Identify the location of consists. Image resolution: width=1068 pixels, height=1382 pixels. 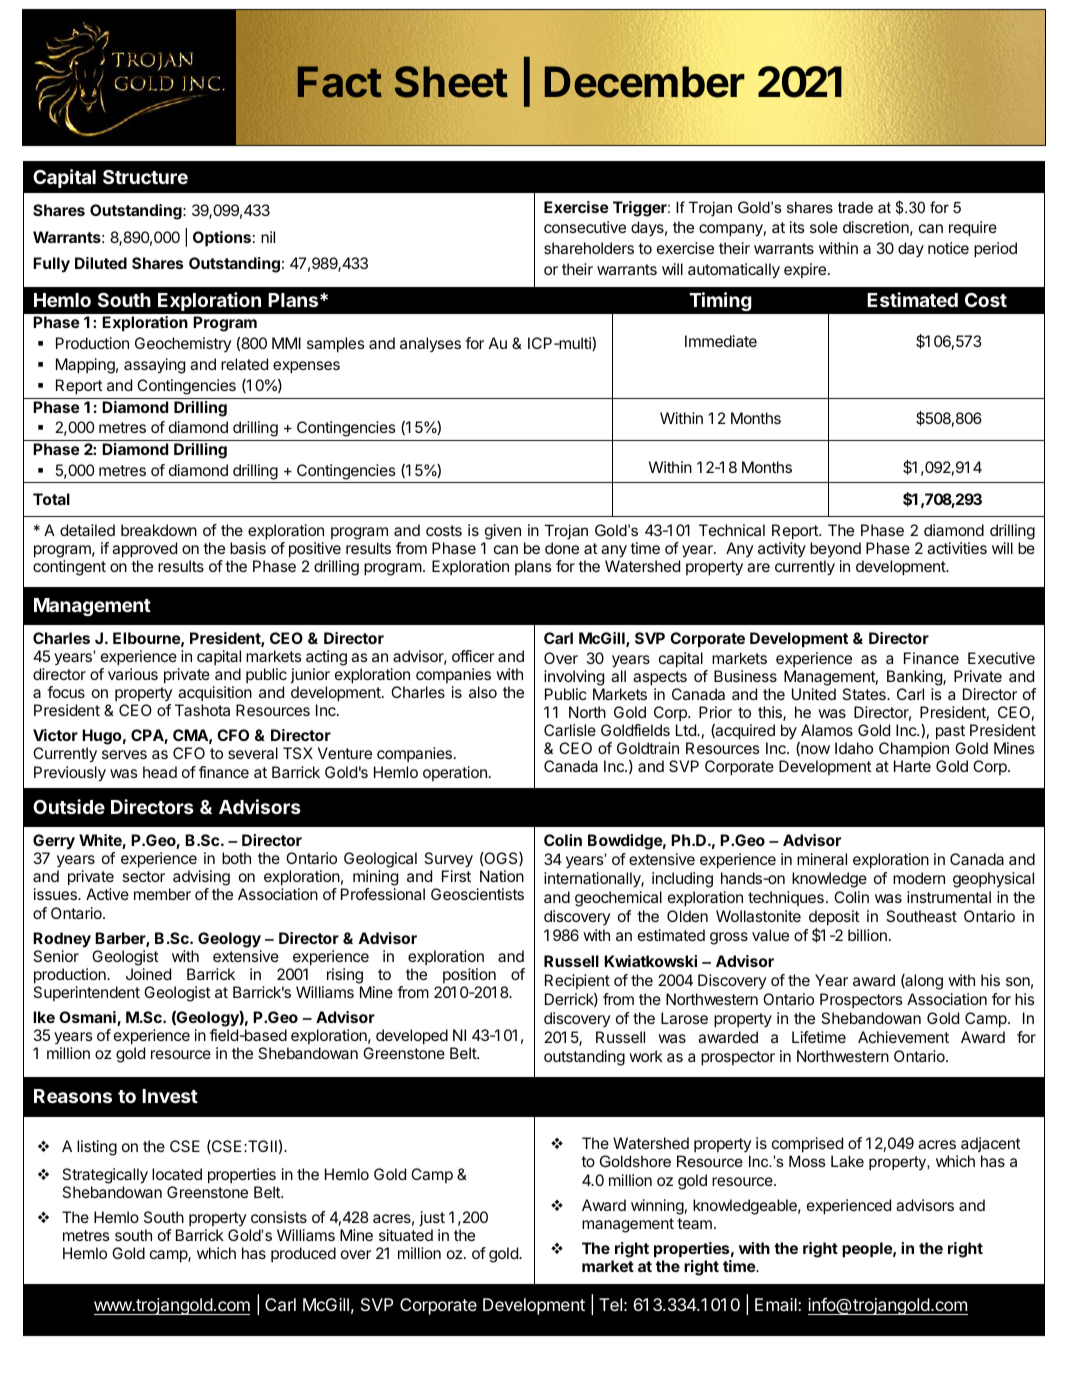
(279, 1217).
